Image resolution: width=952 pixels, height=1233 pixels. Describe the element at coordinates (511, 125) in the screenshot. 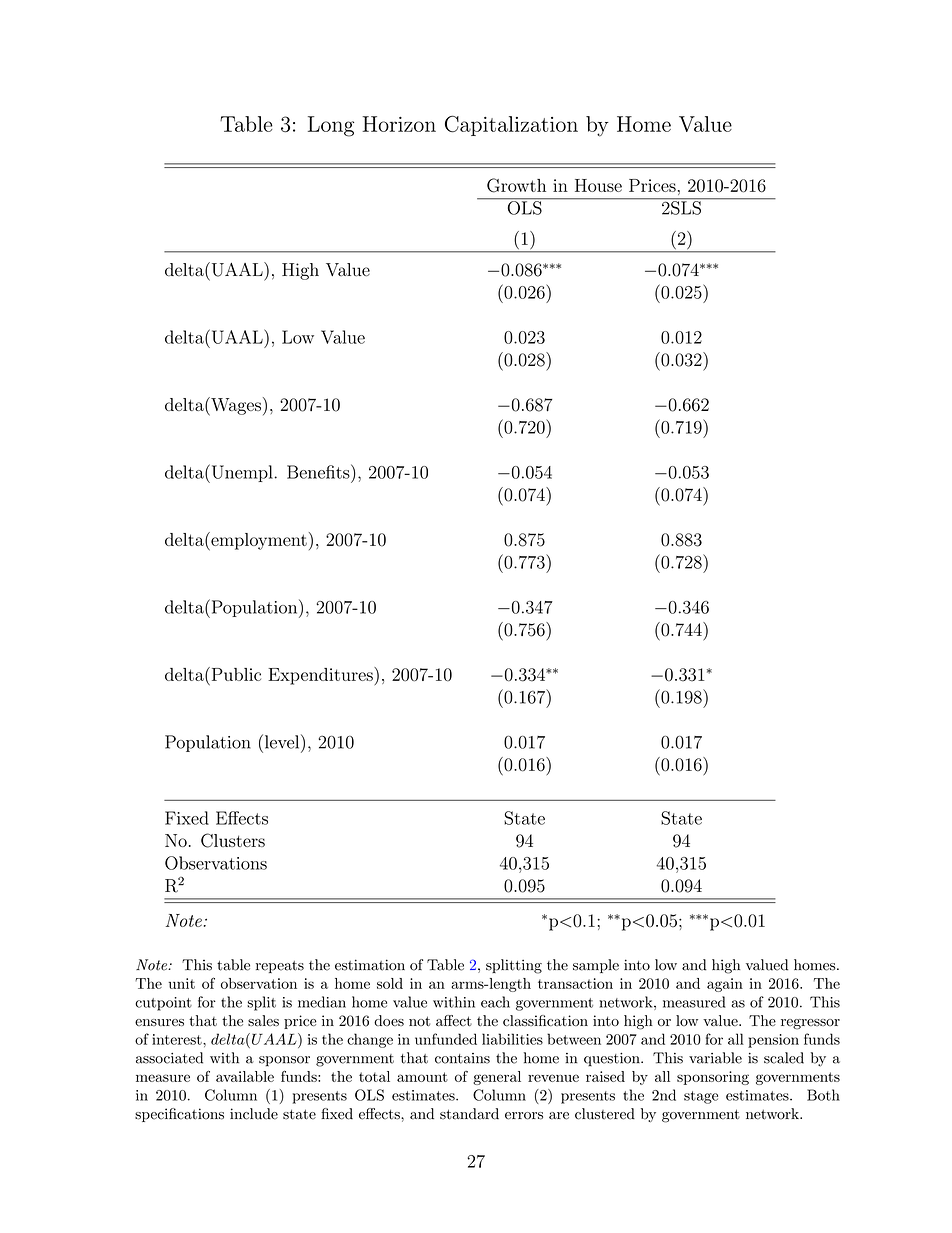

I see `Capitalization` at that location.
